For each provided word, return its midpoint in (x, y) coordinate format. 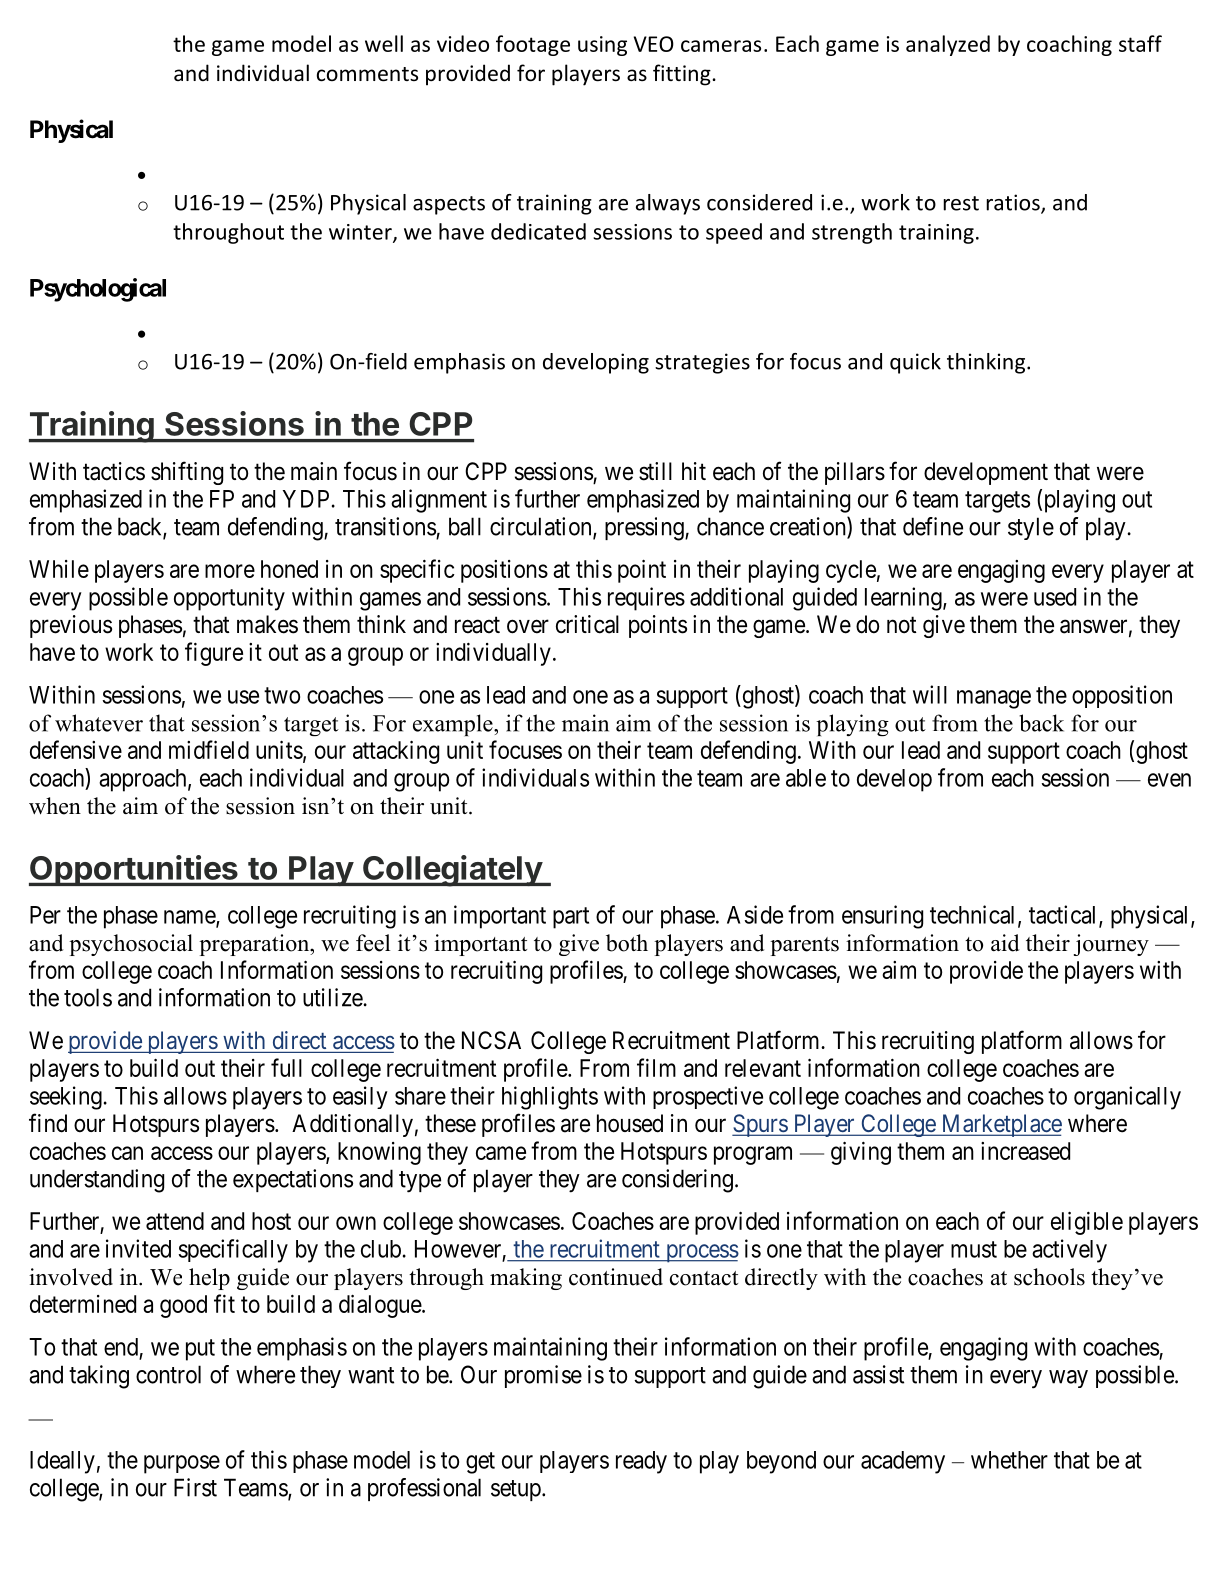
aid (1005, 943)
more (230, 571)
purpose (182, 1464)
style (1031, 528)
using (602, 46)
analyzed (948, 45)
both (627, 943)
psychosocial (131, 945)
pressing (645, 529)
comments (367, 74)
